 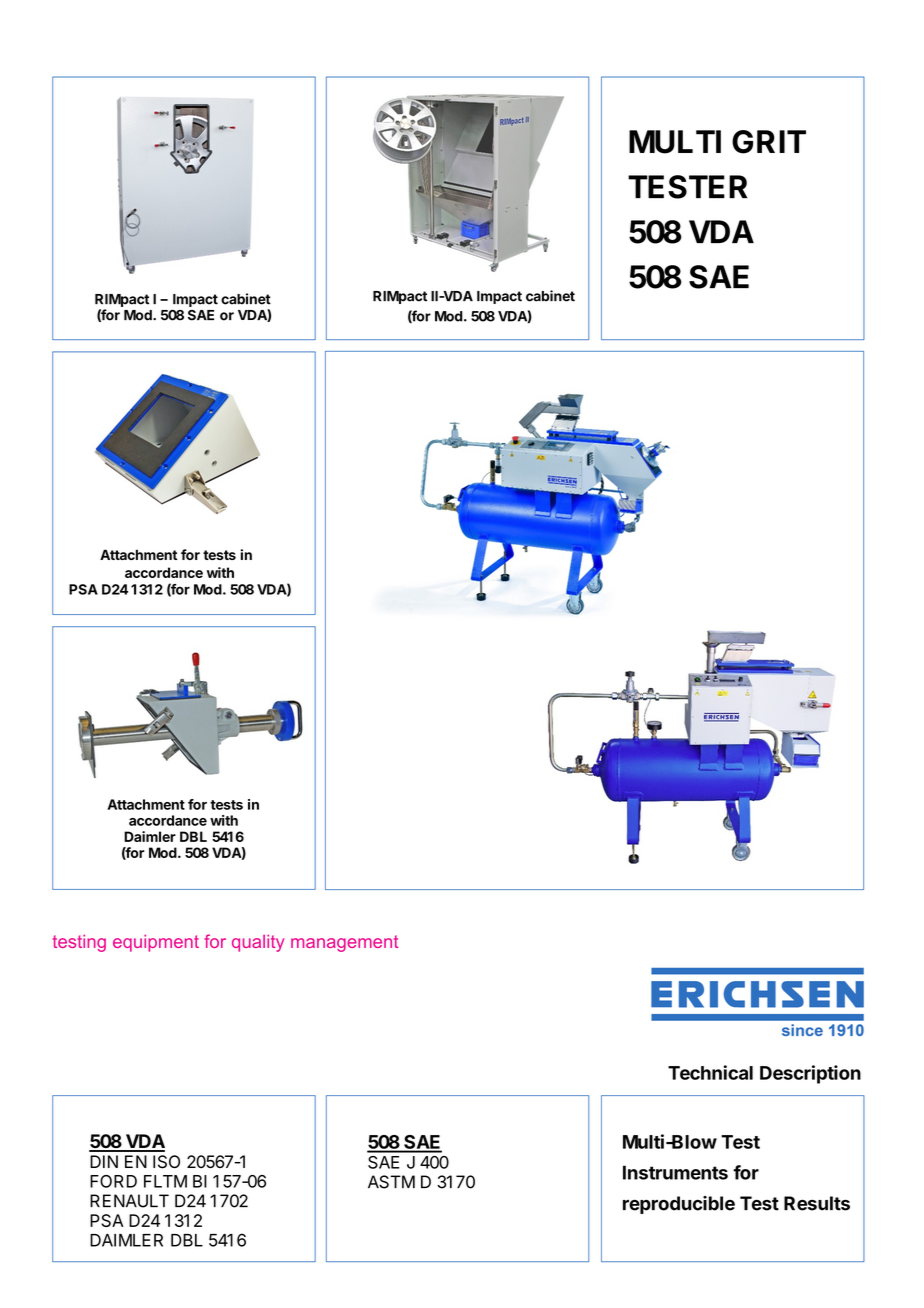 What do you see at coordinates (344, 943) in the screenshot?
I see `management` at bounding box center [344, 943].
